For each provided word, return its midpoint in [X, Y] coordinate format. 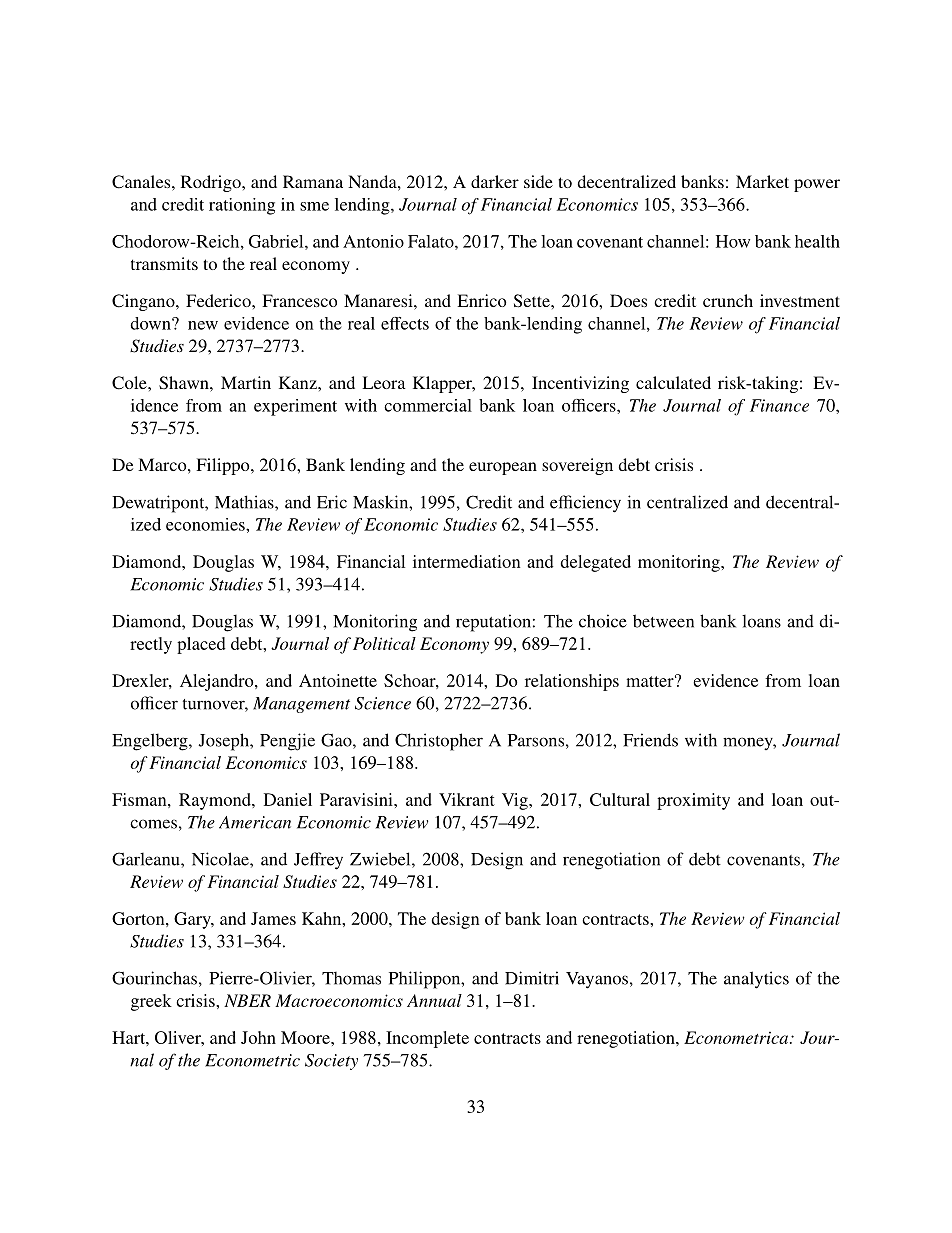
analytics [756, 980]
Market [762, 181]
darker [495, 181]
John [258, 1037]
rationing [242, 206]
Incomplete [427, 1039]
